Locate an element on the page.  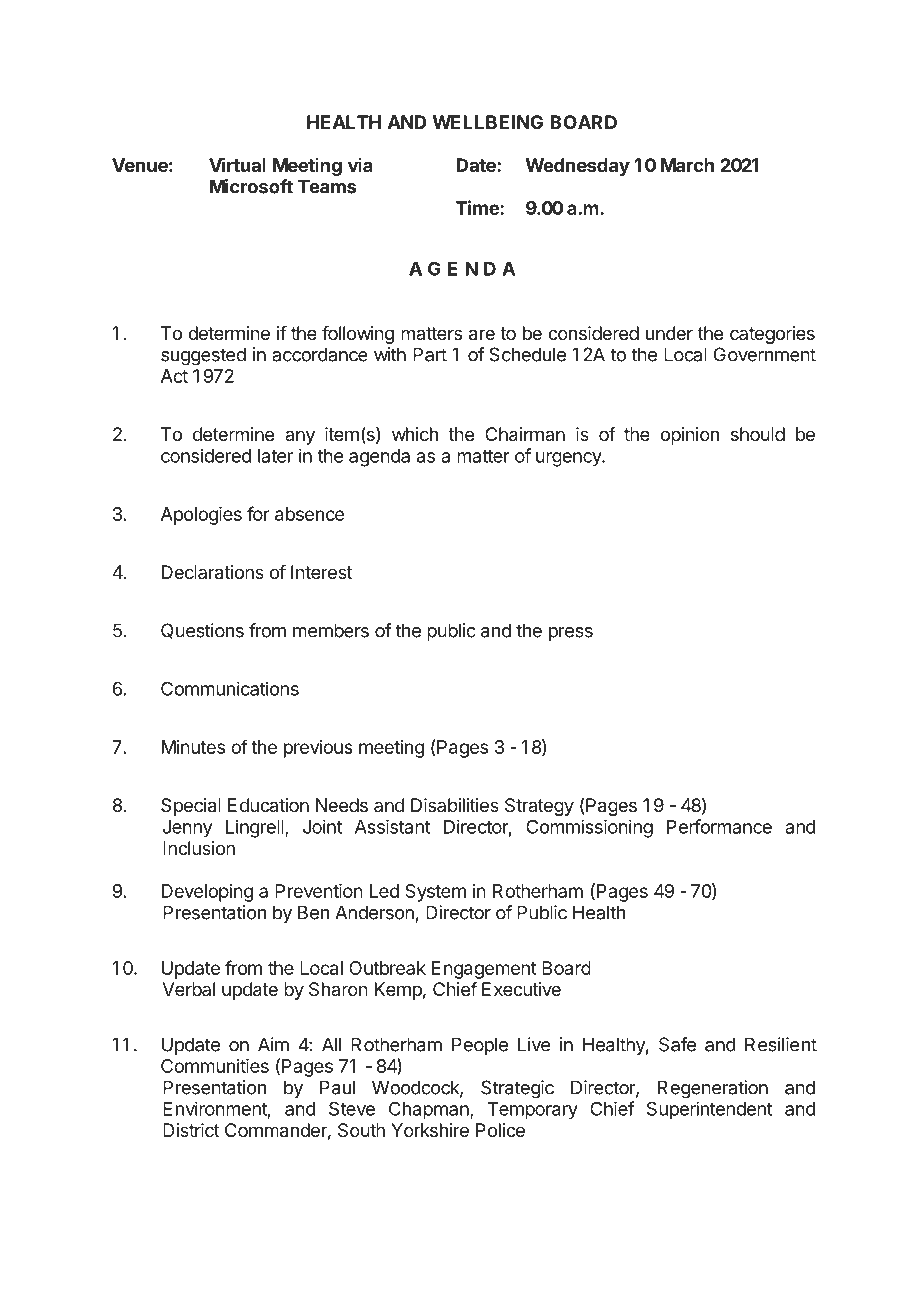
later is located at coordinates (275, 456).
